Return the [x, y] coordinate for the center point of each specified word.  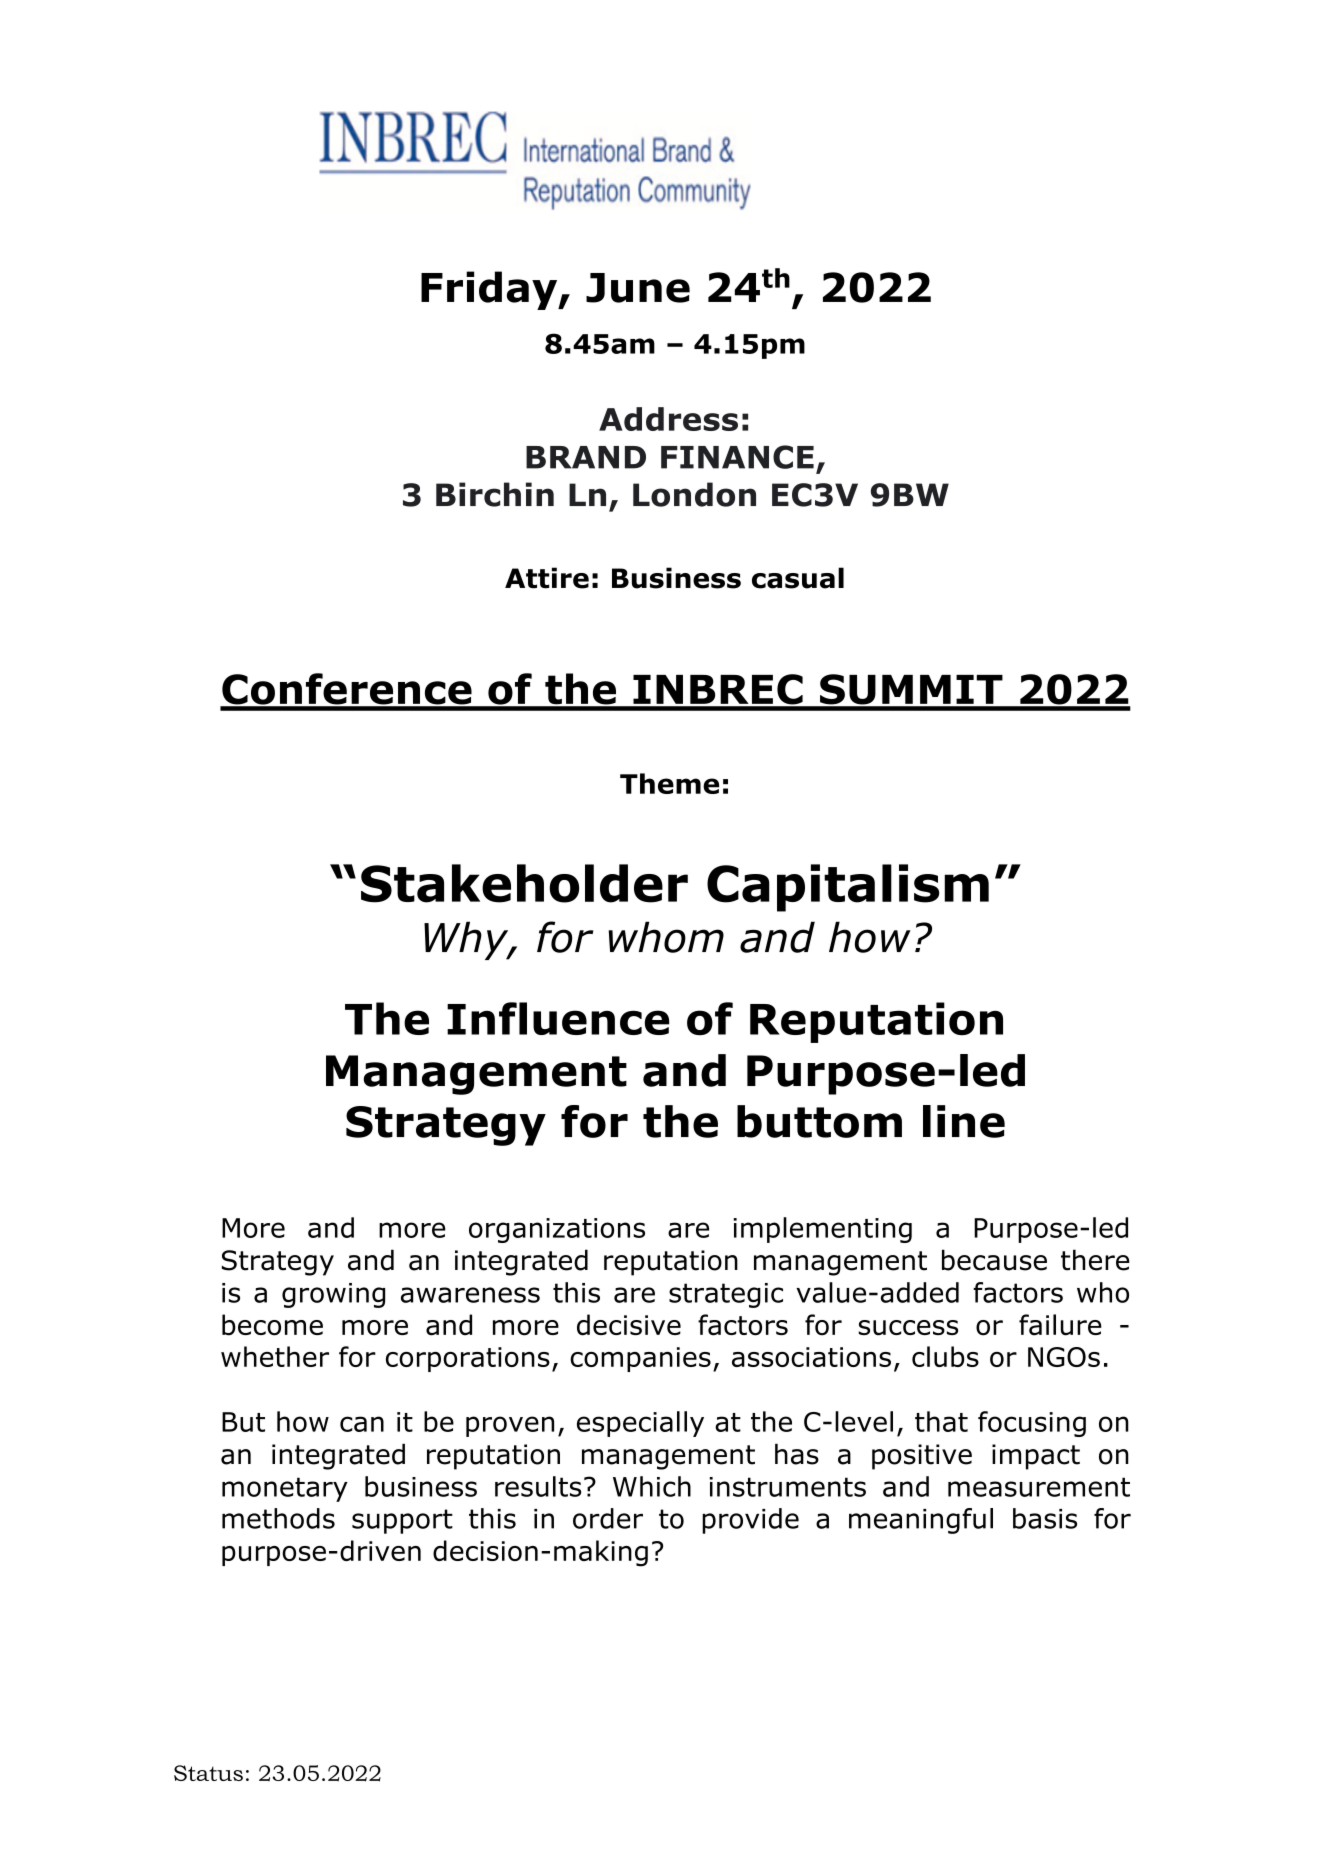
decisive [629, 1325]
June [638, 288]
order [608, 1518]
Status [208, 1773]
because [994, 1260]
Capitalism [848, 888]
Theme [669, 783]
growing [333, 1295]
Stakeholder [524, 883]
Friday [490, 290]
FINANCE [737, 457]
